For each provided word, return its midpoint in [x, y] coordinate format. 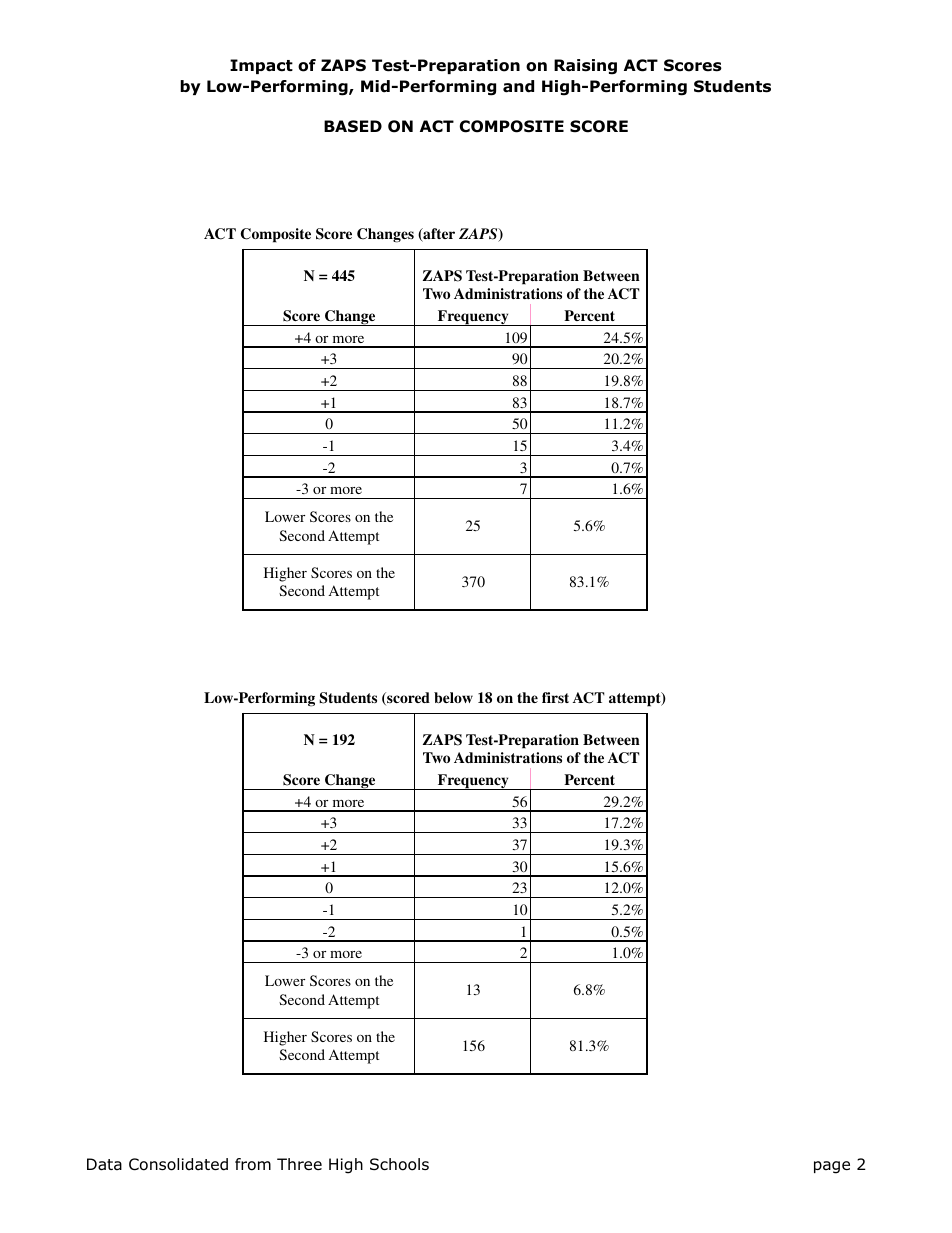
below [453, 697]
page [832, 1167]
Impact [261, 66]
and [518, 86]
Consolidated [178, 1164]
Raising [585, 67]
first [555, 697]
